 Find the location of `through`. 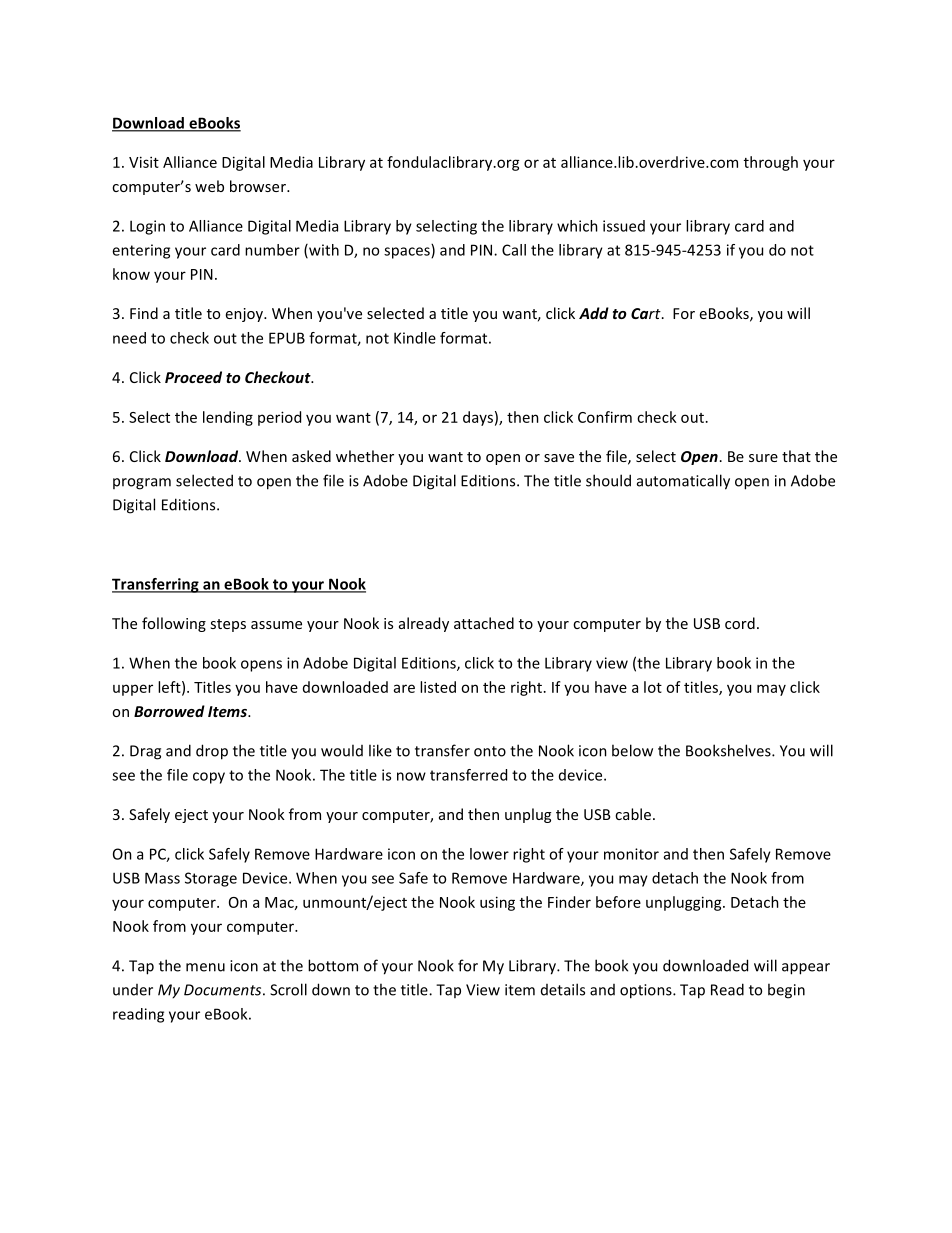

through is located at coordinates (771, 163).
